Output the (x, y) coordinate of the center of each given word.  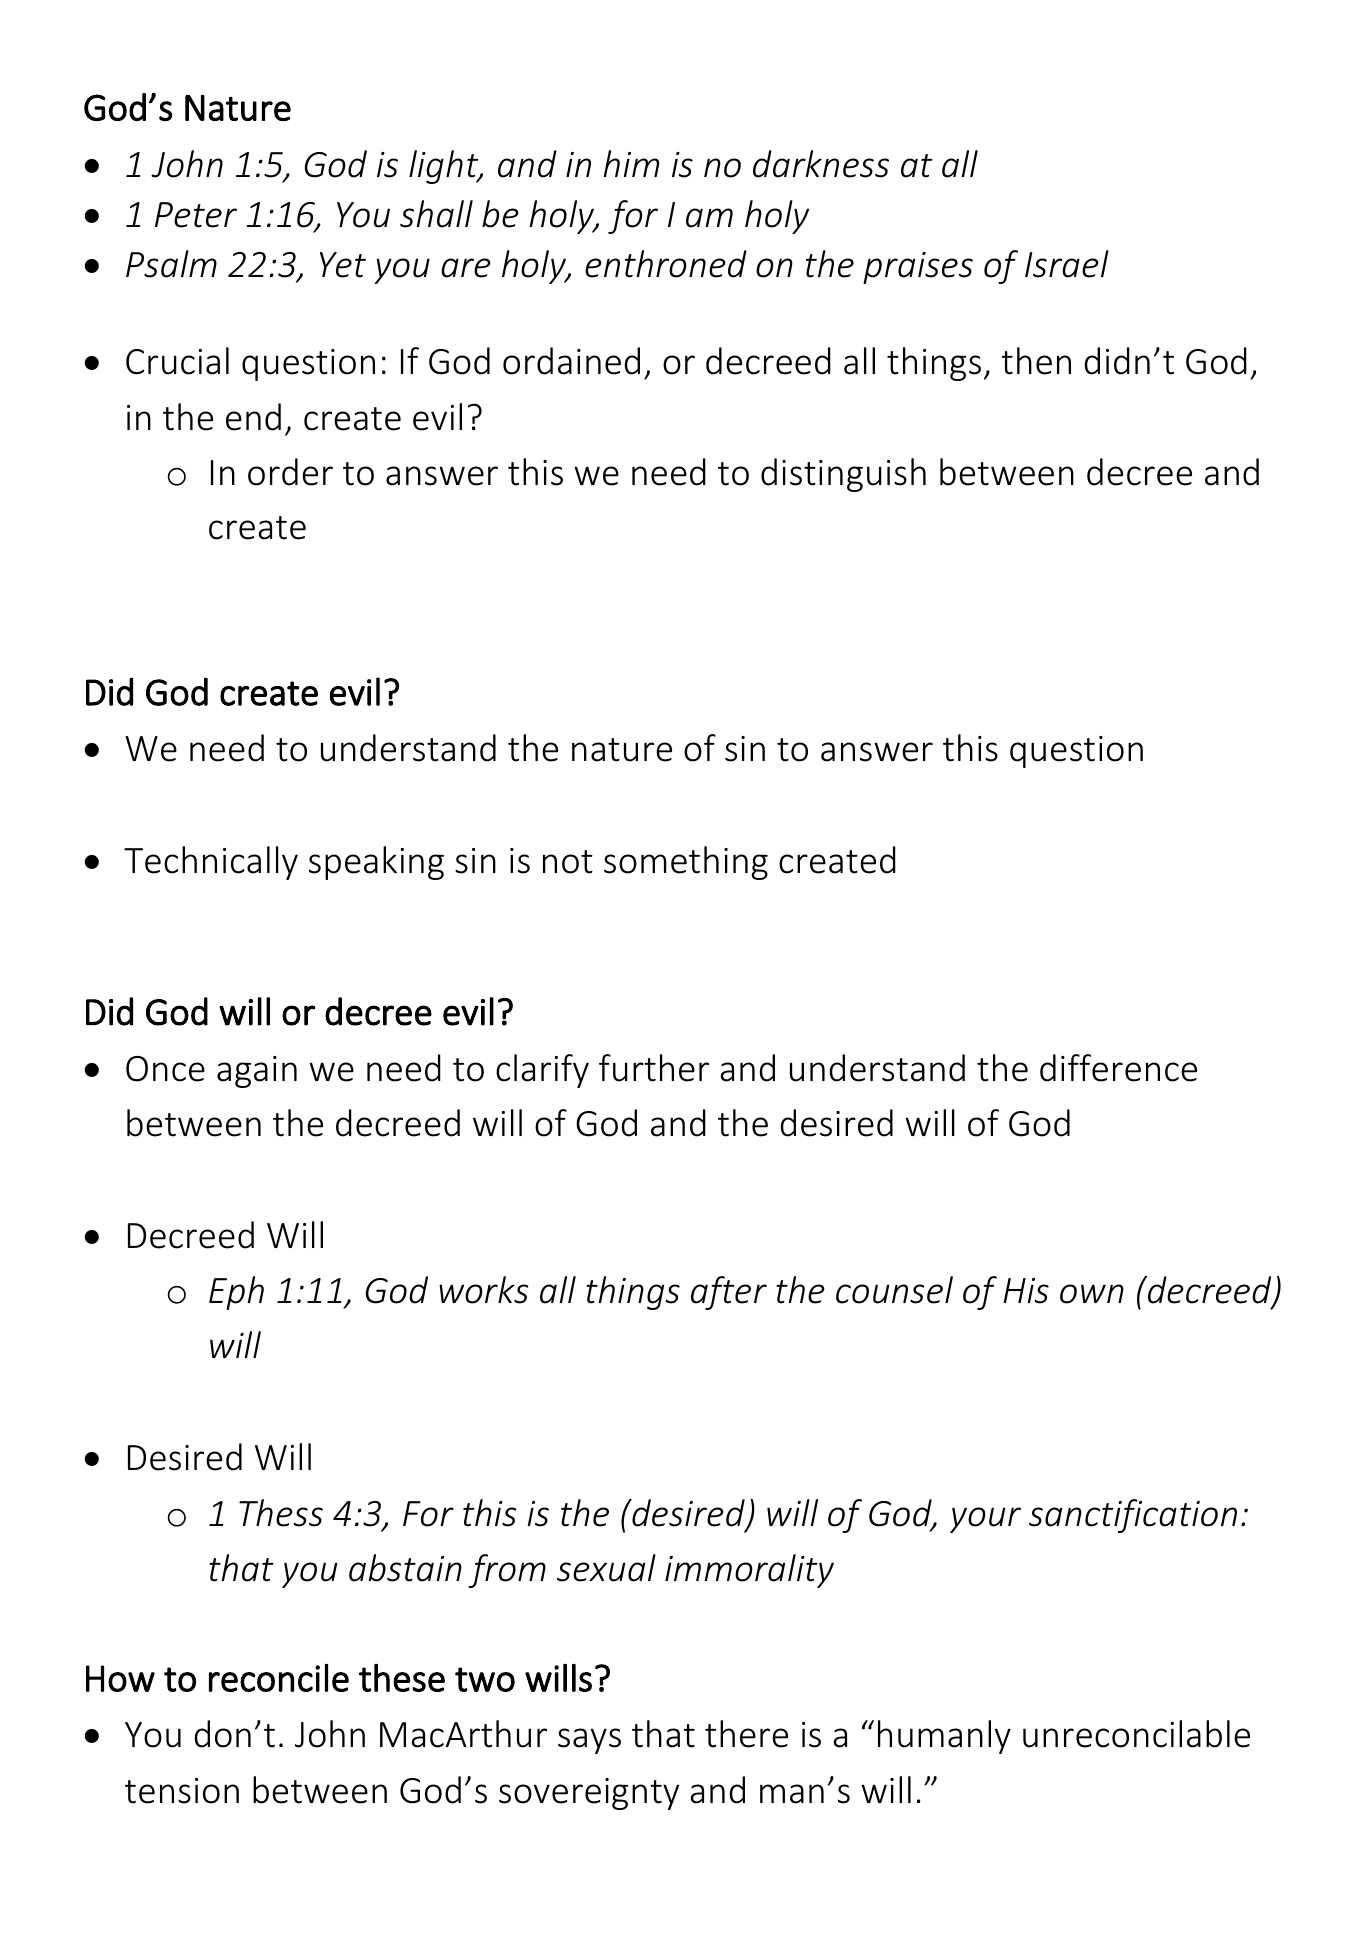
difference (1118, 1068)
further (654, 1068)
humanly (944, 1737)
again (257, 1072)
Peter (196, 215)
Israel (1067, 264)
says (589, 1741)
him (631, 163)
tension (182, 1791)
